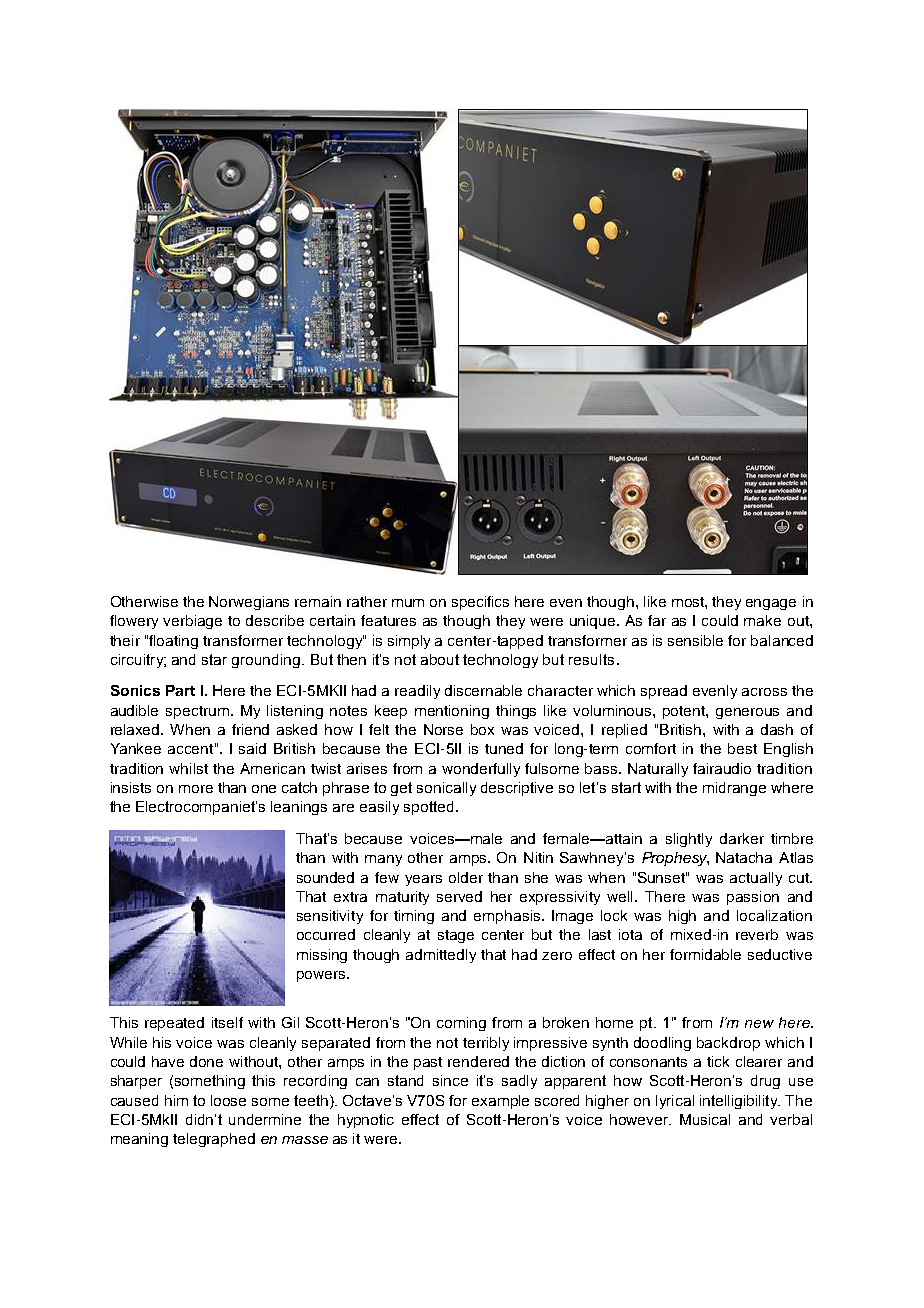 The height and width of the screenshot is (1308, 924). Describe the element at coordinates (762, 620) in the screenshot. I see `make` at that location.
